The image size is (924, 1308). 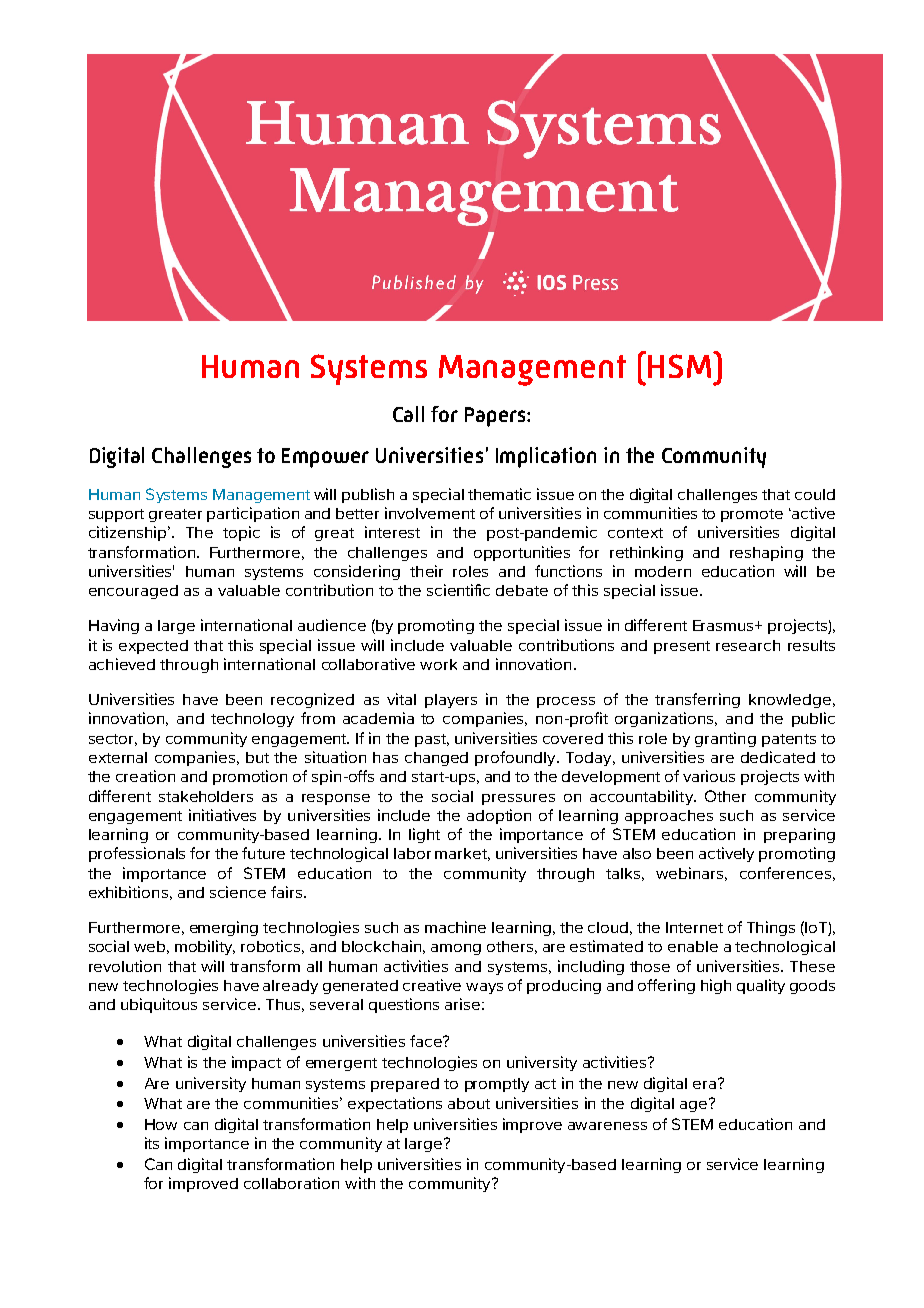 I want to click on Empower, so click(x=325, y=458).
